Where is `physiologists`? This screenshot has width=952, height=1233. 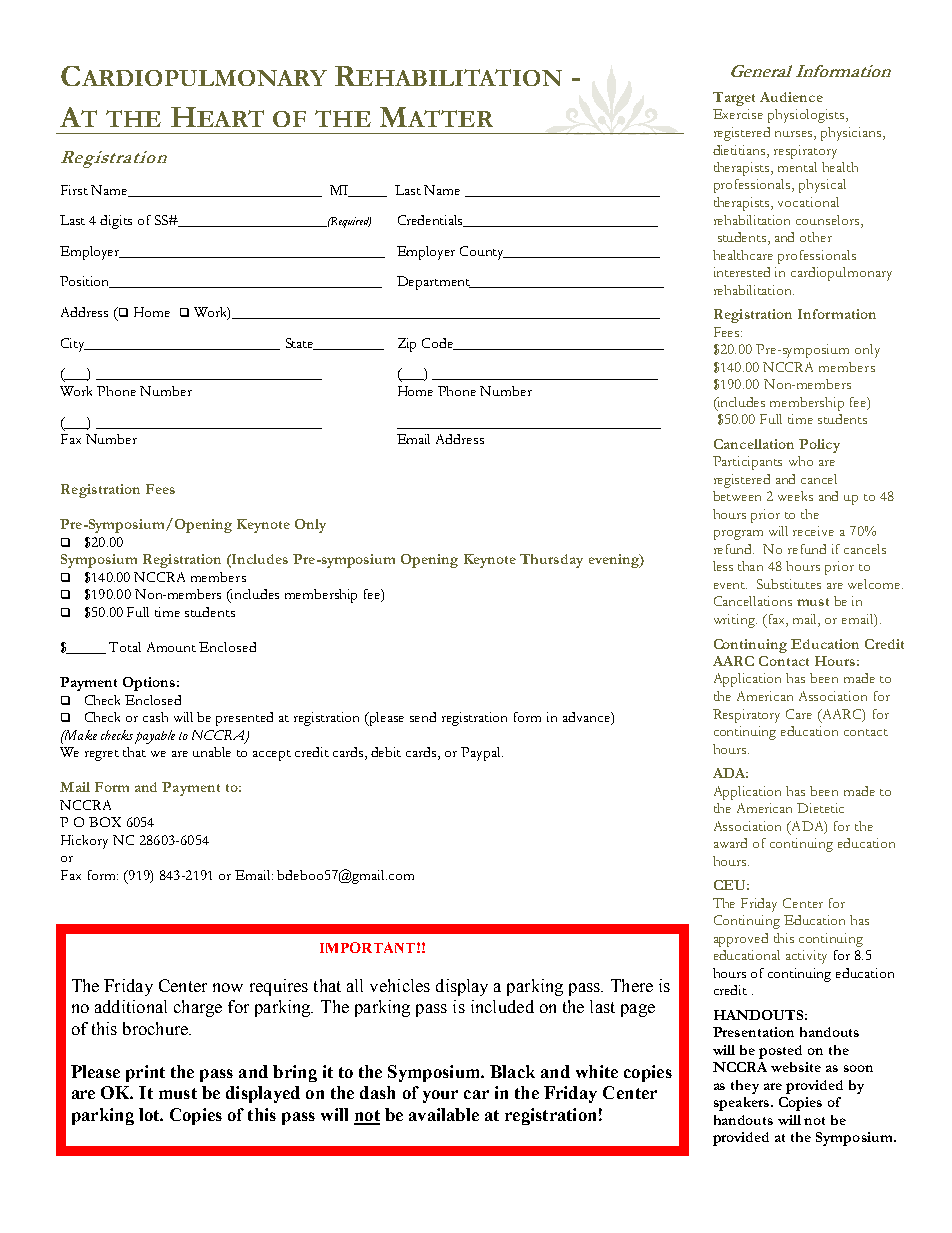
physiologists is located at coordinates (807, 116).
